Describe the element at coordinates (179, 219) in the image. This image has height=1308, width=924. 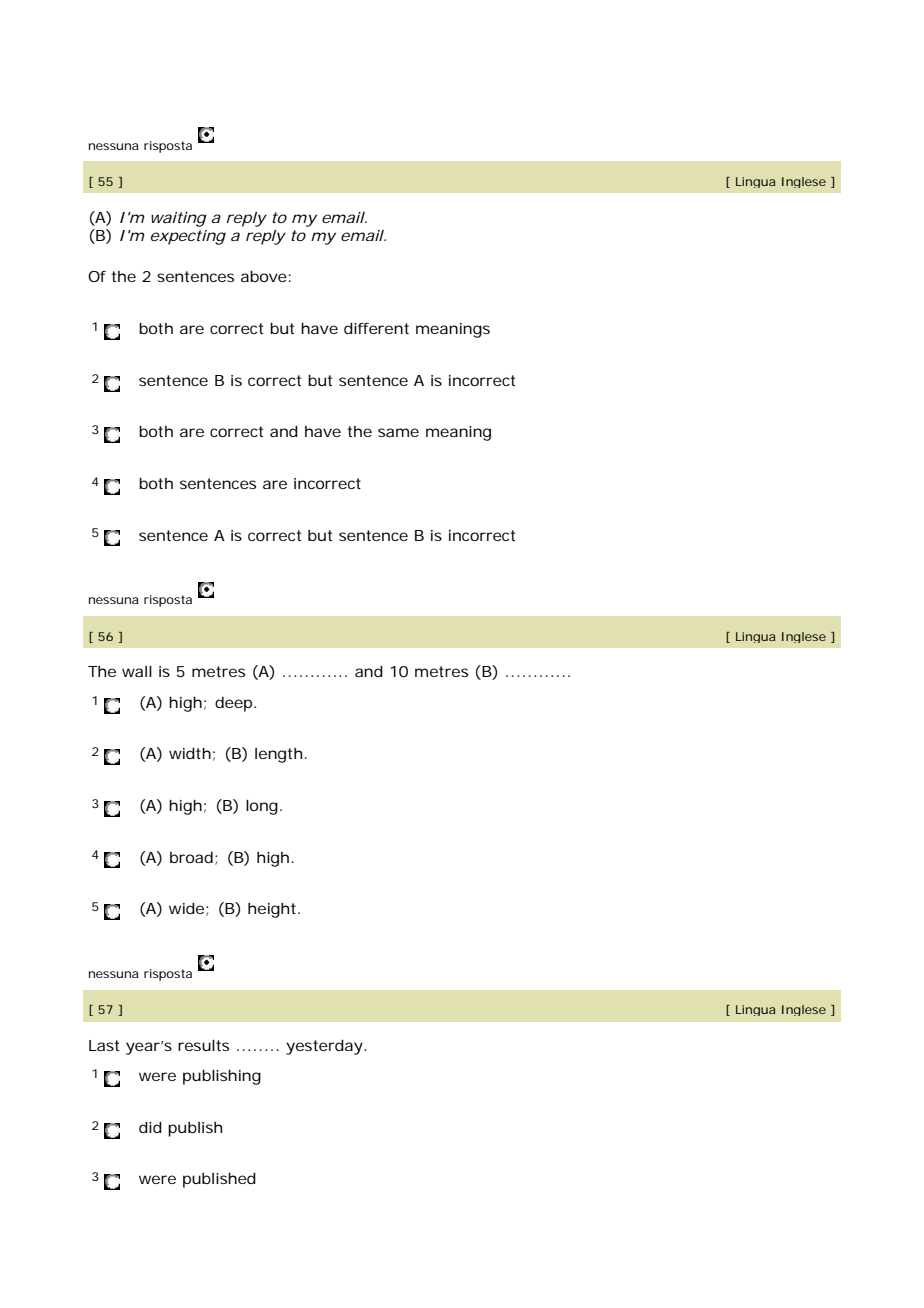
I see `waiting` at that location.
